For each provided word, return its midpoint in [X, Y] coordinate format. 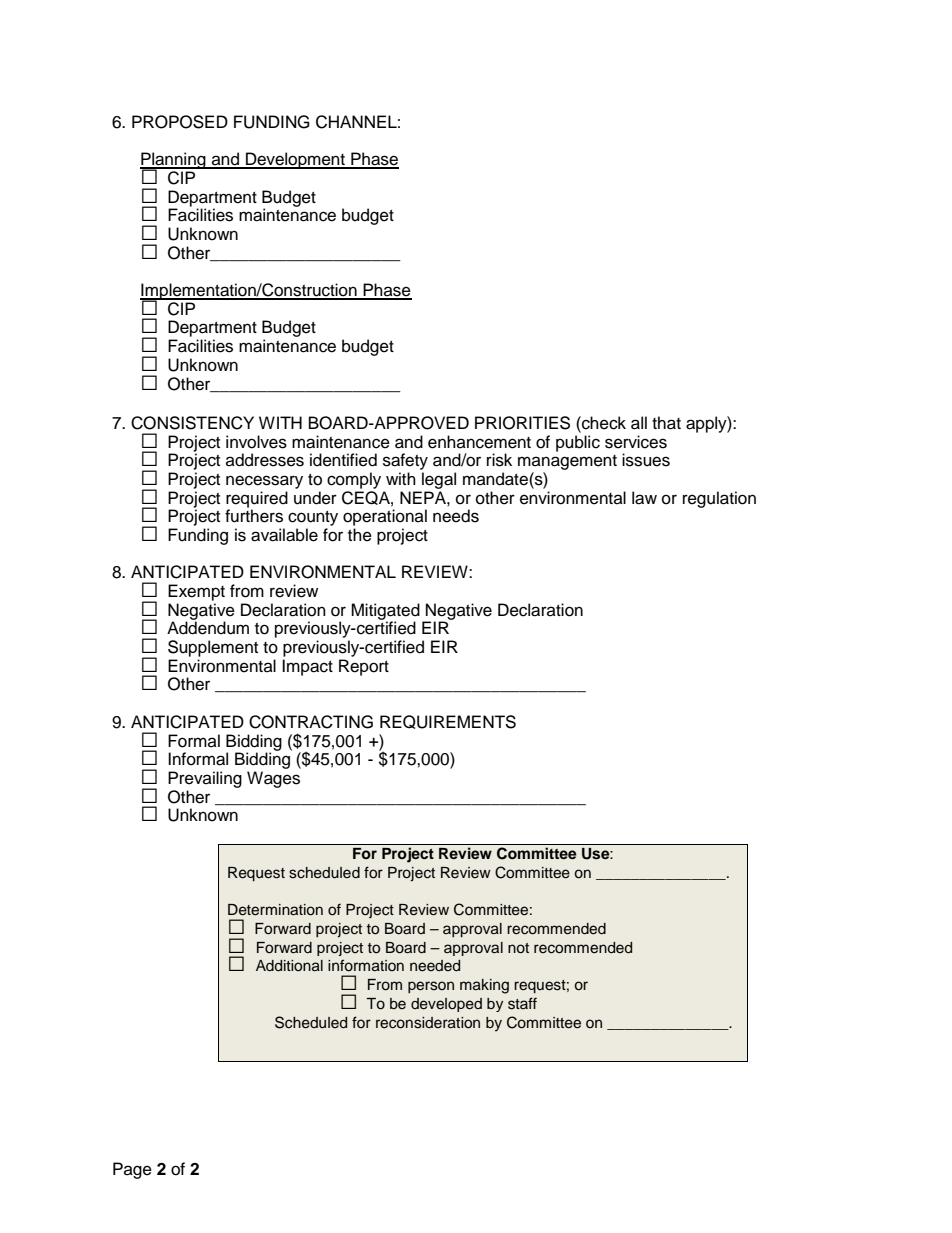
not [518, 948]
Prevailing [205, 779]
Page [132, 1170]
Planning [174, 162]
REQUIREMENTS [448, 722]
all [639, 423]
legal [439, 480]
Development [295, 160]
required [257, 500]
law [644, 498]
